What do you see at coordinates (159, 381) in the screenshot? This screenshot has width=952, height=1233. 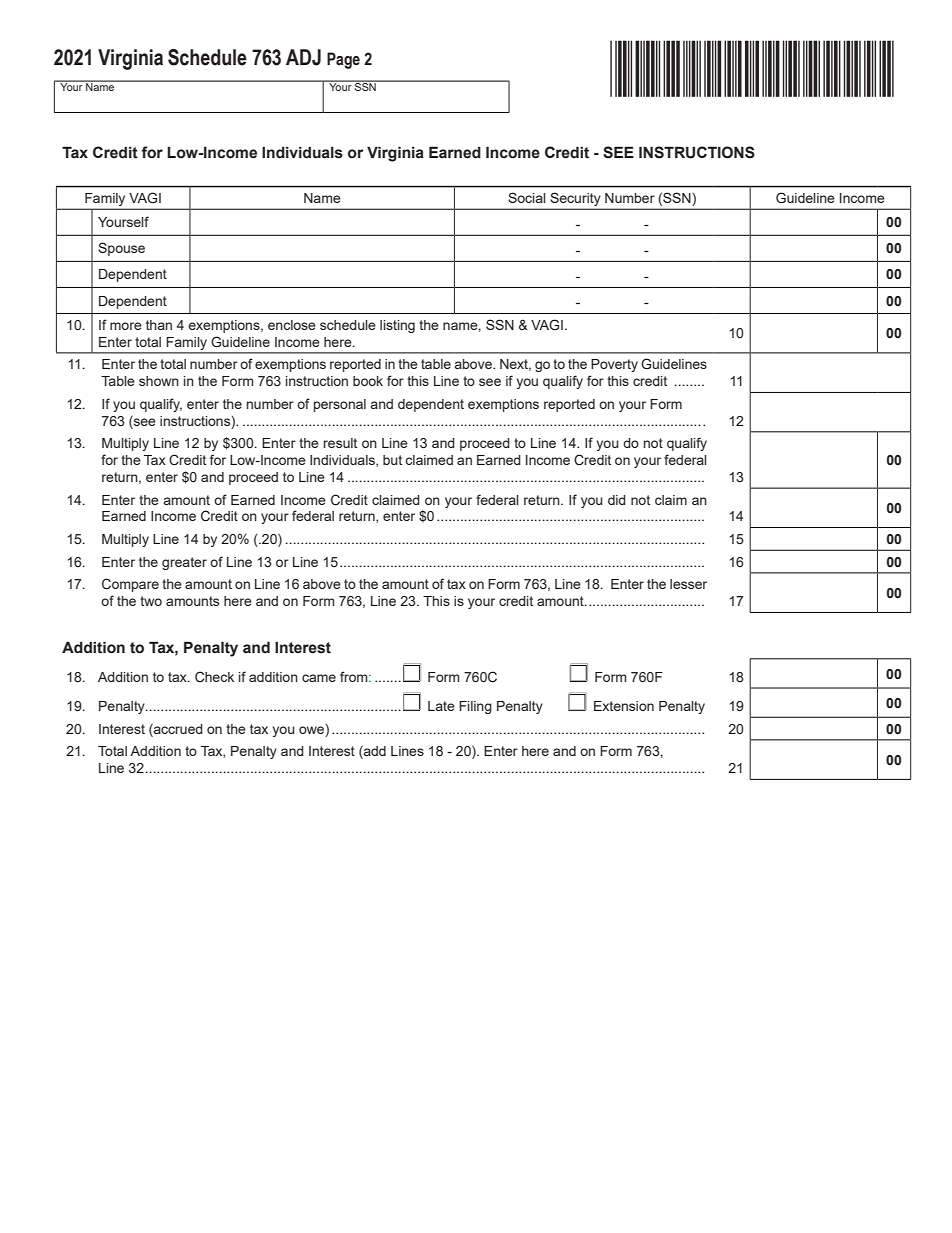 I see `shown` at bounding box center [159, 381].
